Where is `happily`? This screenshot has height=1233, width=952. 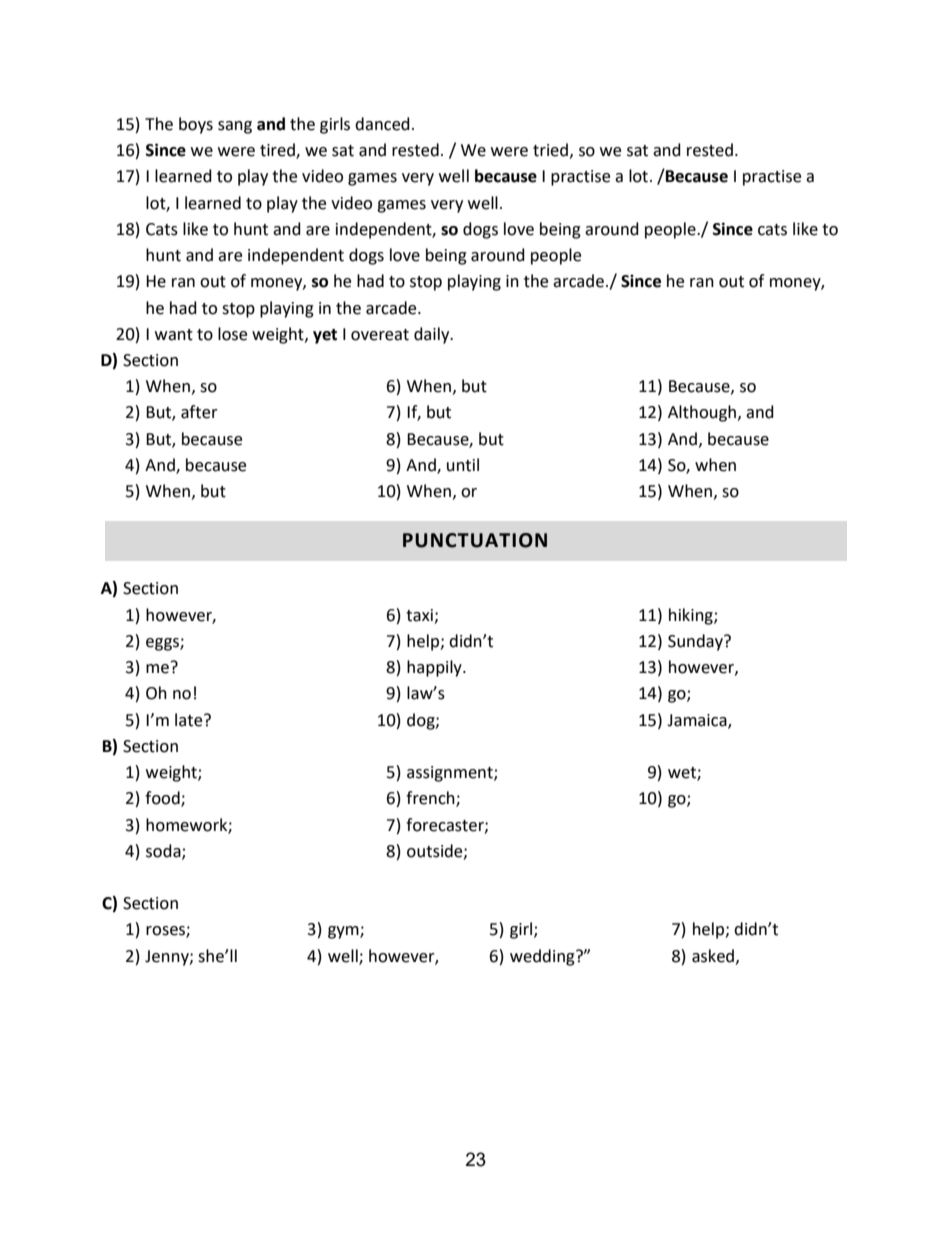 happily is located at coordinates (435, 668).
